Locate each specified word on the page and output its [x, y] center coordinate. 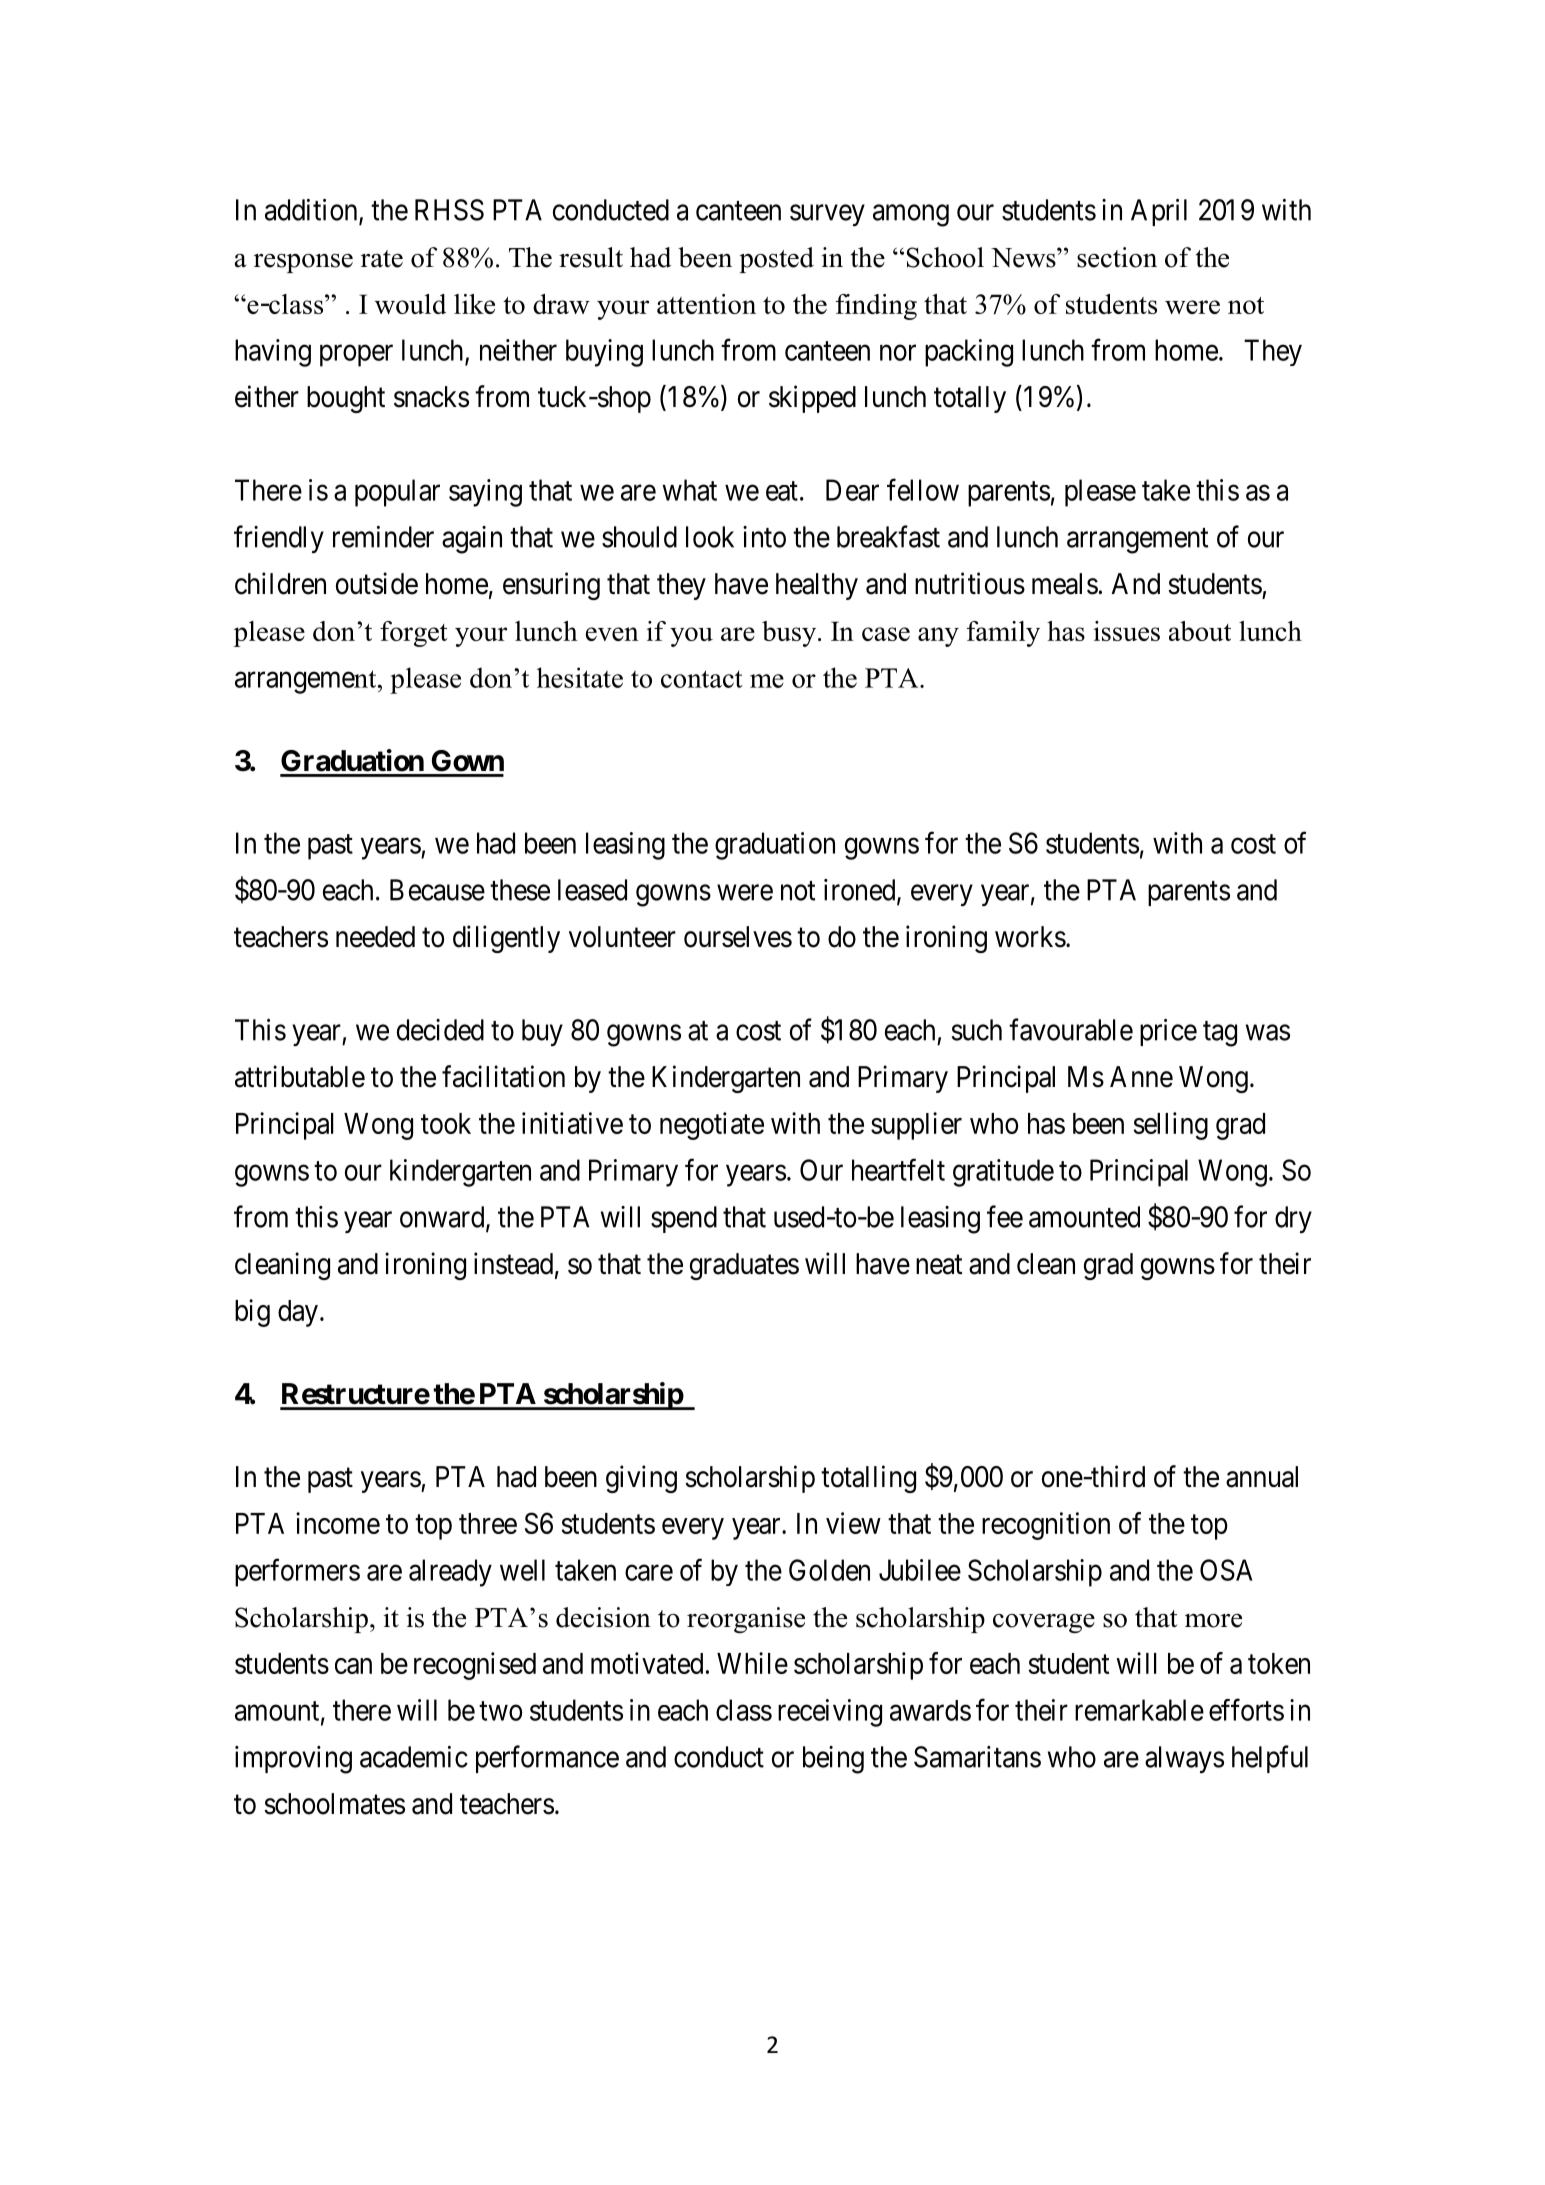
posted [776, 260]
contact [702, 679]
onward [443, 1218]
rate [382, 259]
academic [414, 1757]
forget [414, 634]
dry [1293, 1219]
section [1117, 257]
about [1200, 631]
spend [684, 1219]
